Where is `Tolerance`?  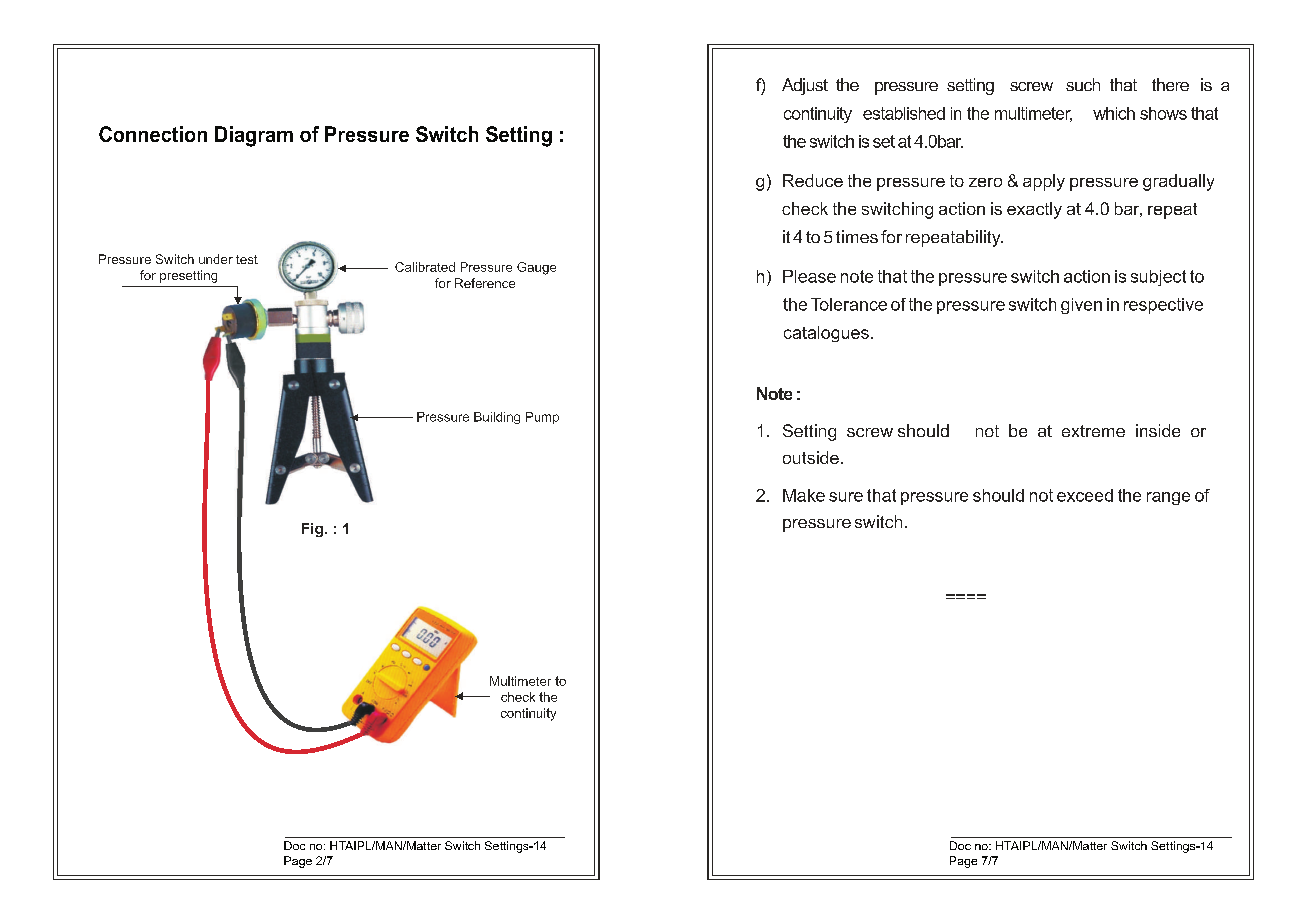 Tolerance is located at coordinates (849, 304).
